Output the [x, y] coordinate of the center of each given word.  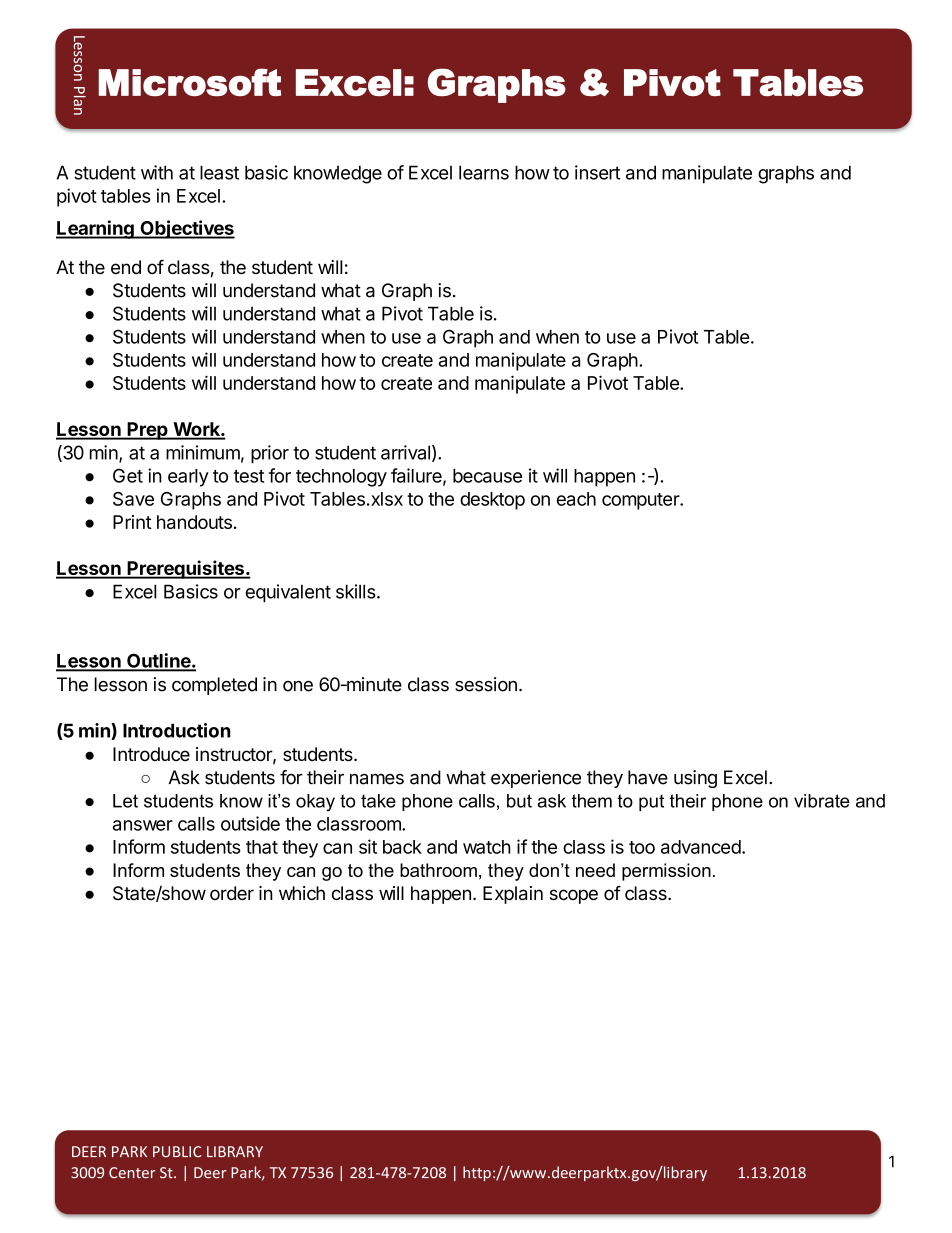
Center [132, 1173]
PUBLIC [177, 1152]
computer [641, 501]
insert [597, 172]
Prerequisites [185, 569]
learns [484, 172]
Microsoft [190, 82]
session [486, 684]
